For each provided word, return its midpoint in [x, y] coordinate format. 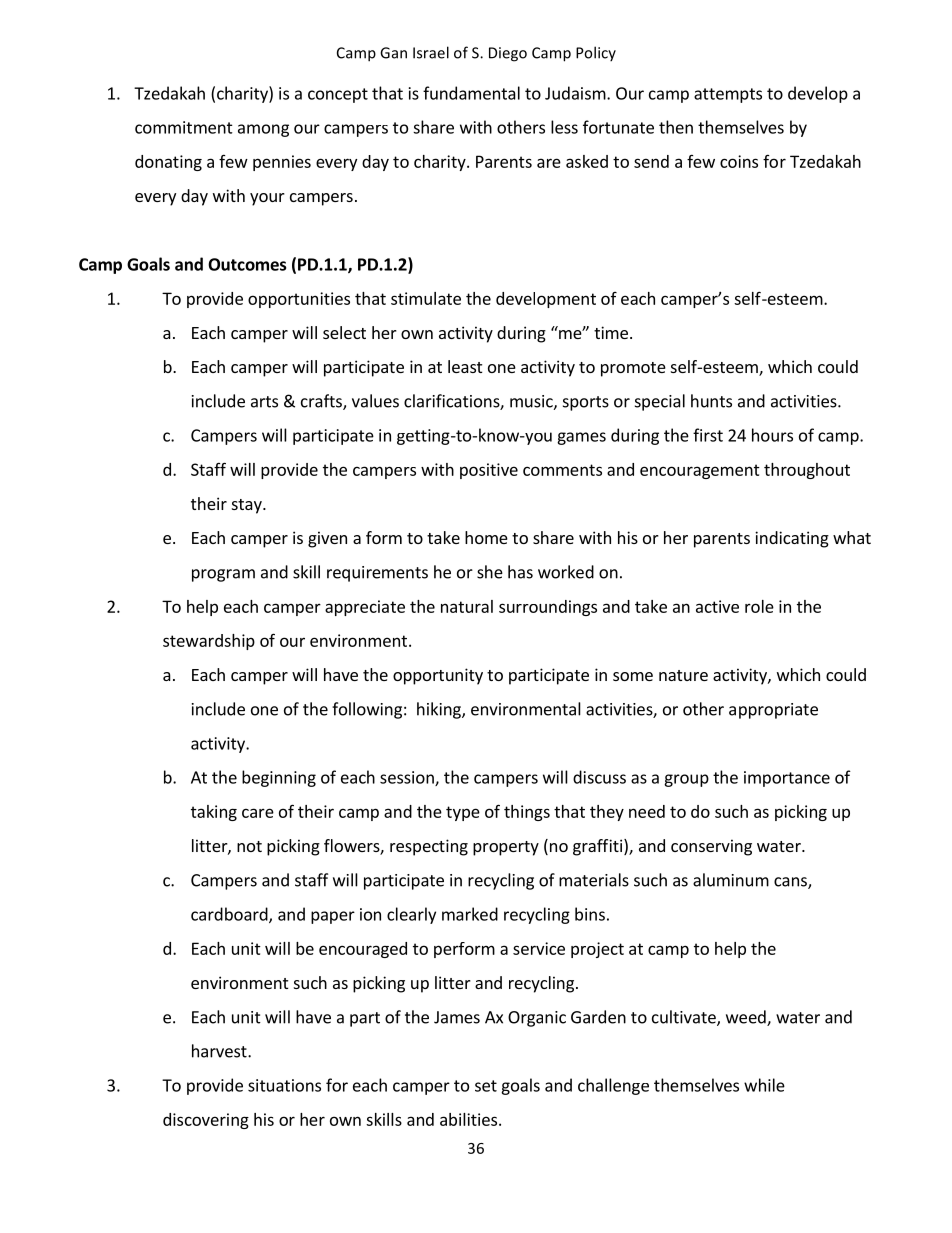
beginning [279, 778]
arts [264, 402]
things [527, 813]
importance [787, 779]
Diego [508, 54]
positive [489, 471]
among [263, 130]
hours [772, 435]
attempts [728, 95]
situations [284, 1085]
